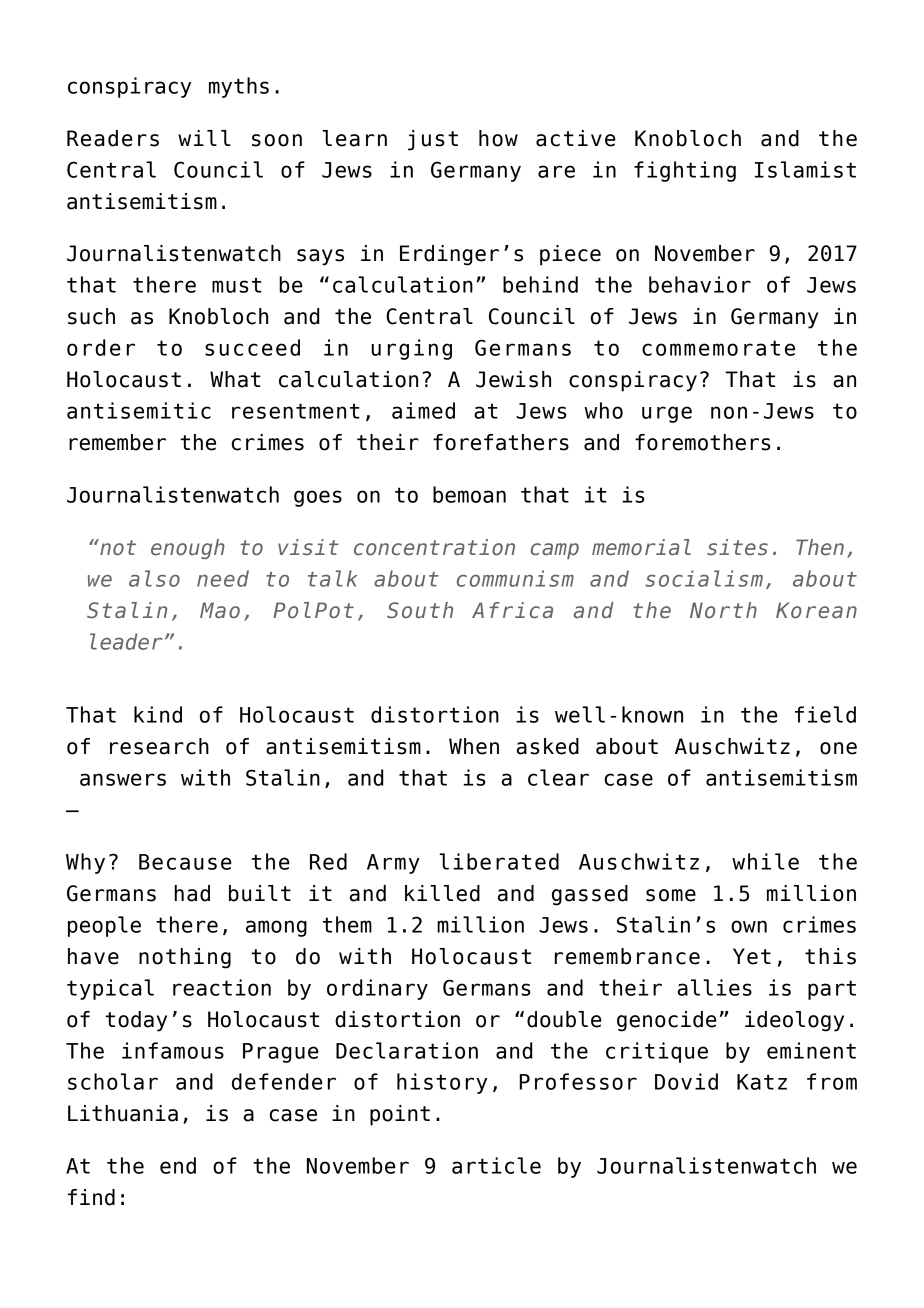 Image resolution: width=924 pixels, height=1308 pixels. What do you see at coordinates (420, 610) in the document?
I see `South` at bounding box center [420, 610].
